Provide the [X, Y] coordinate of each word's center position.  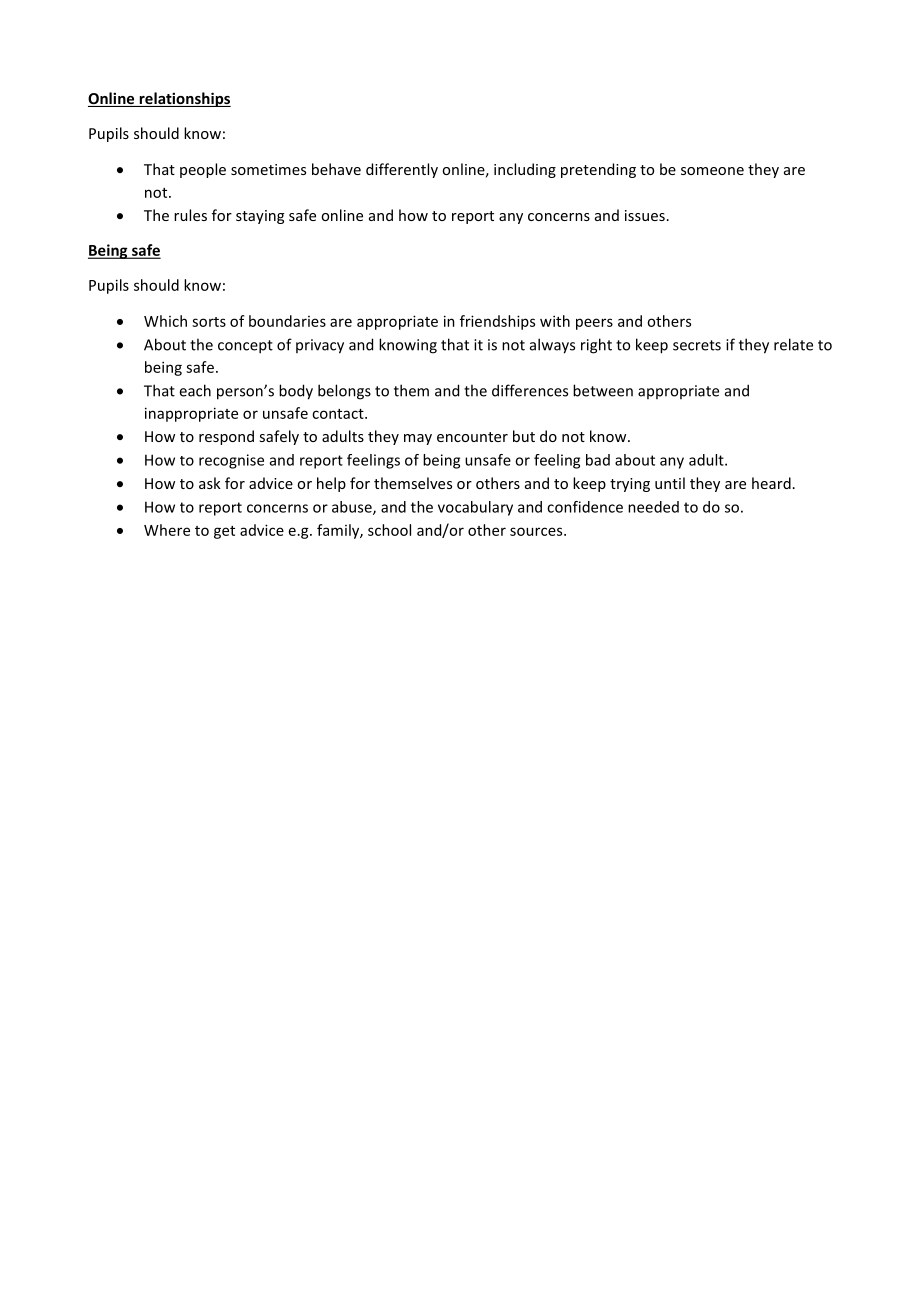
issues [645, 215]
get [224, 532]
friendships [497, 322]
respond [226, 437]
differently [402, 170]
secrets [697, 345]
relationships [184, 99]
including [525, 170]
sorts [209, 322]
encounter [472, 437]
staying [260, 217]
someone [712, 171]
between [603, 390]
